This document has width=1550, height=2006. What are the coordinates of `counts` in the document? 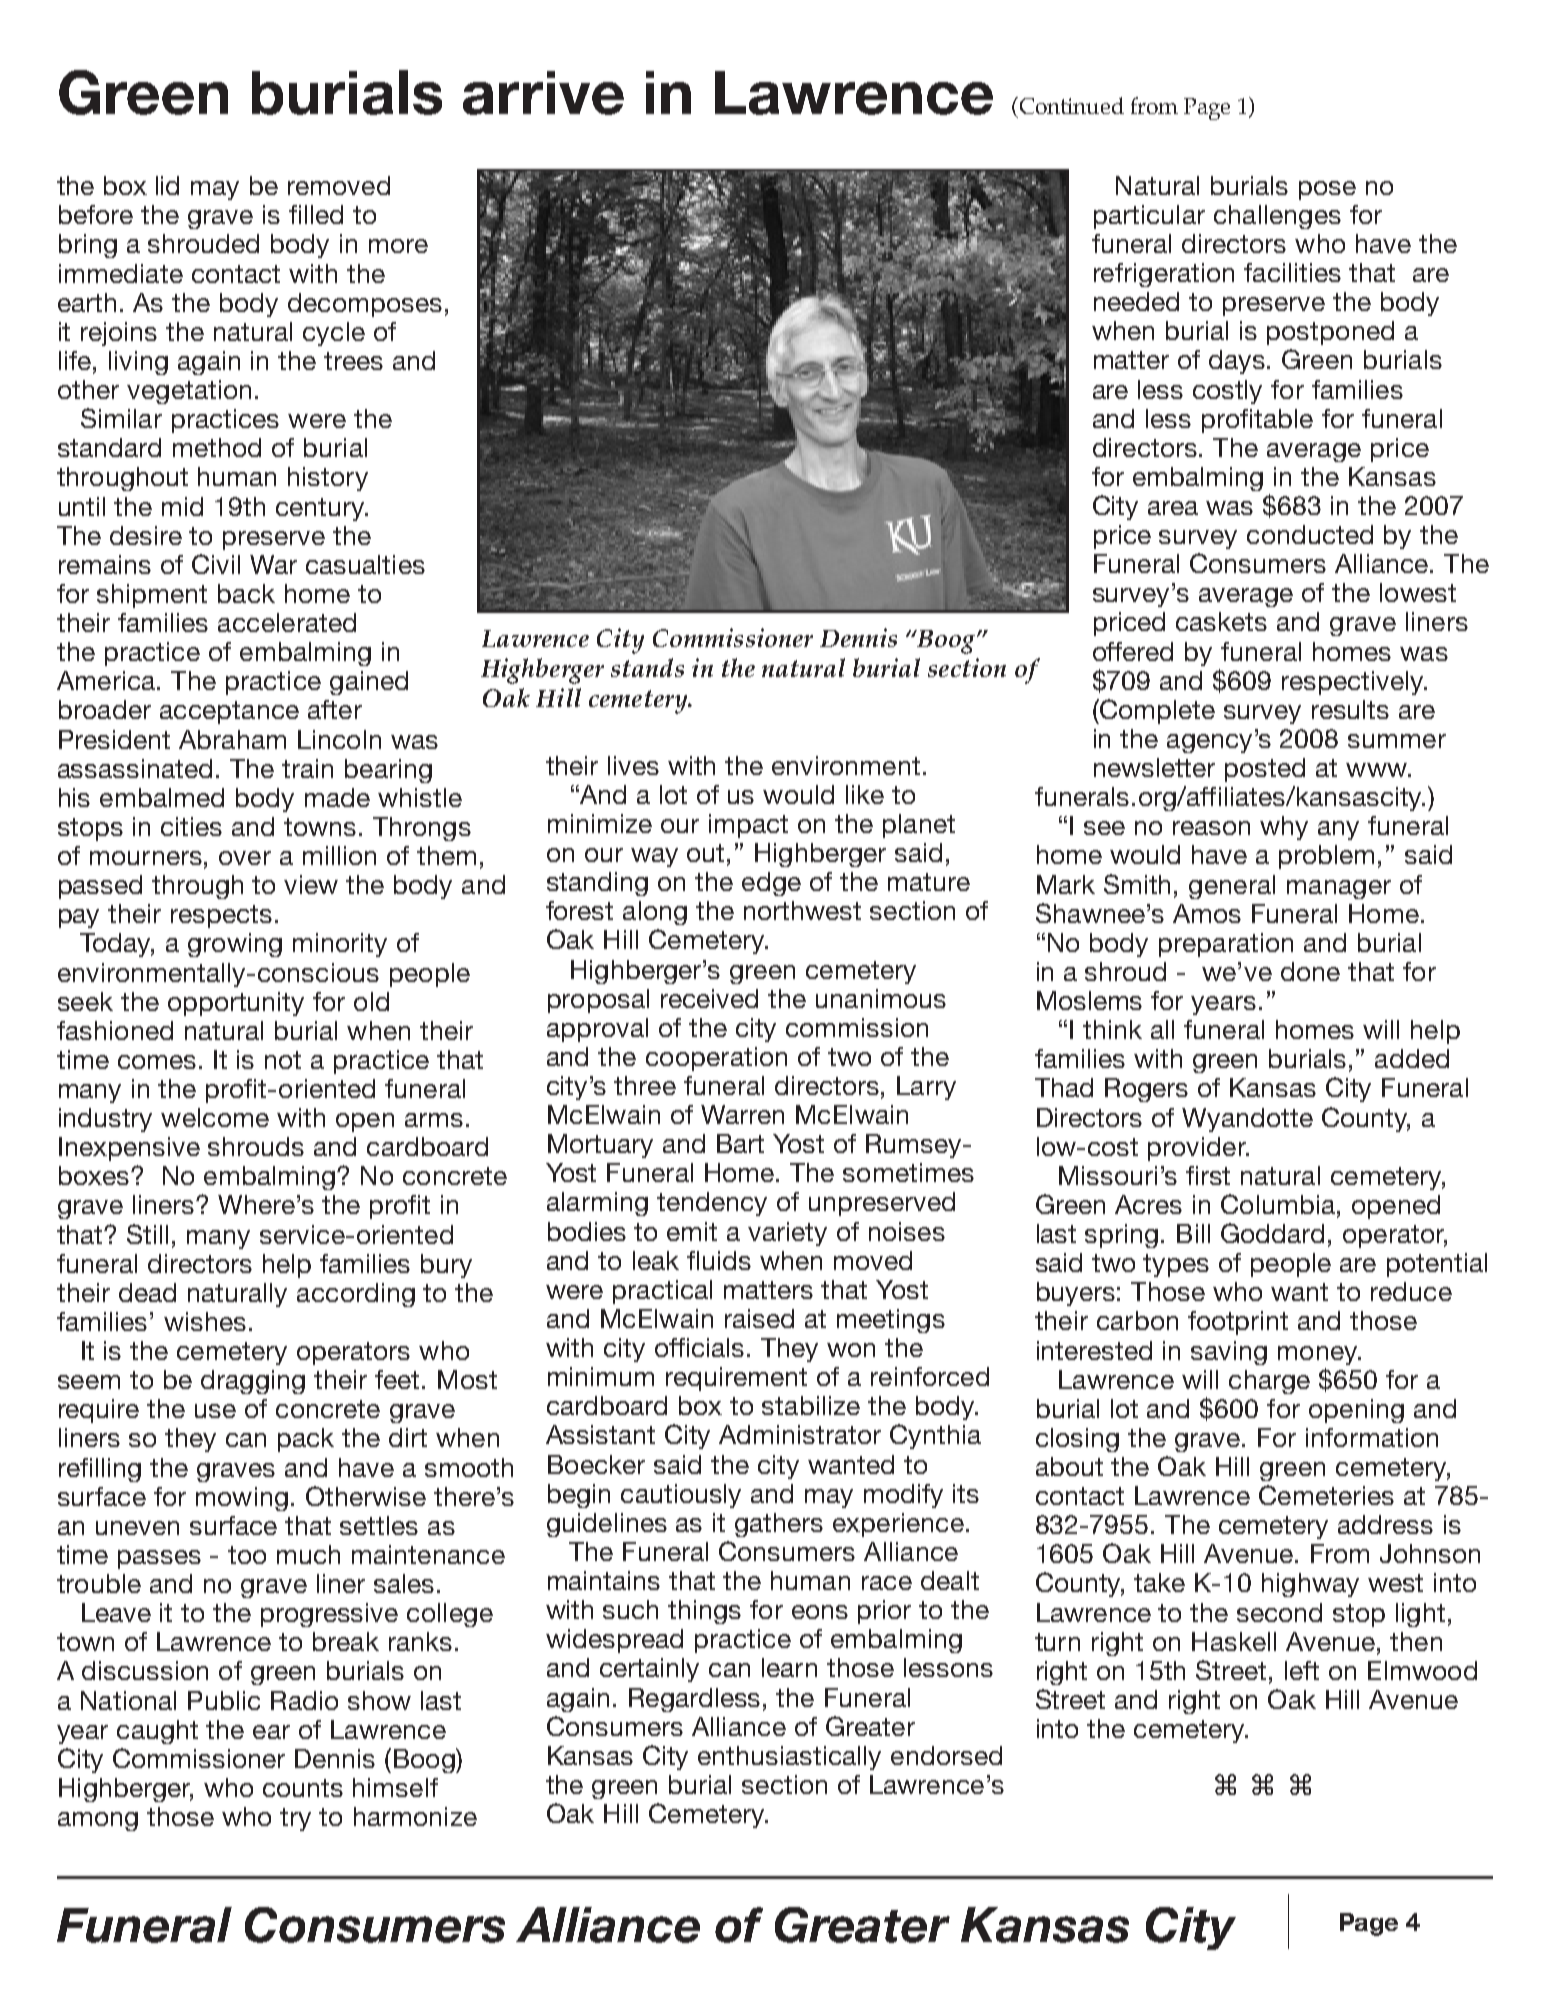 It's located at (303, 1788).
